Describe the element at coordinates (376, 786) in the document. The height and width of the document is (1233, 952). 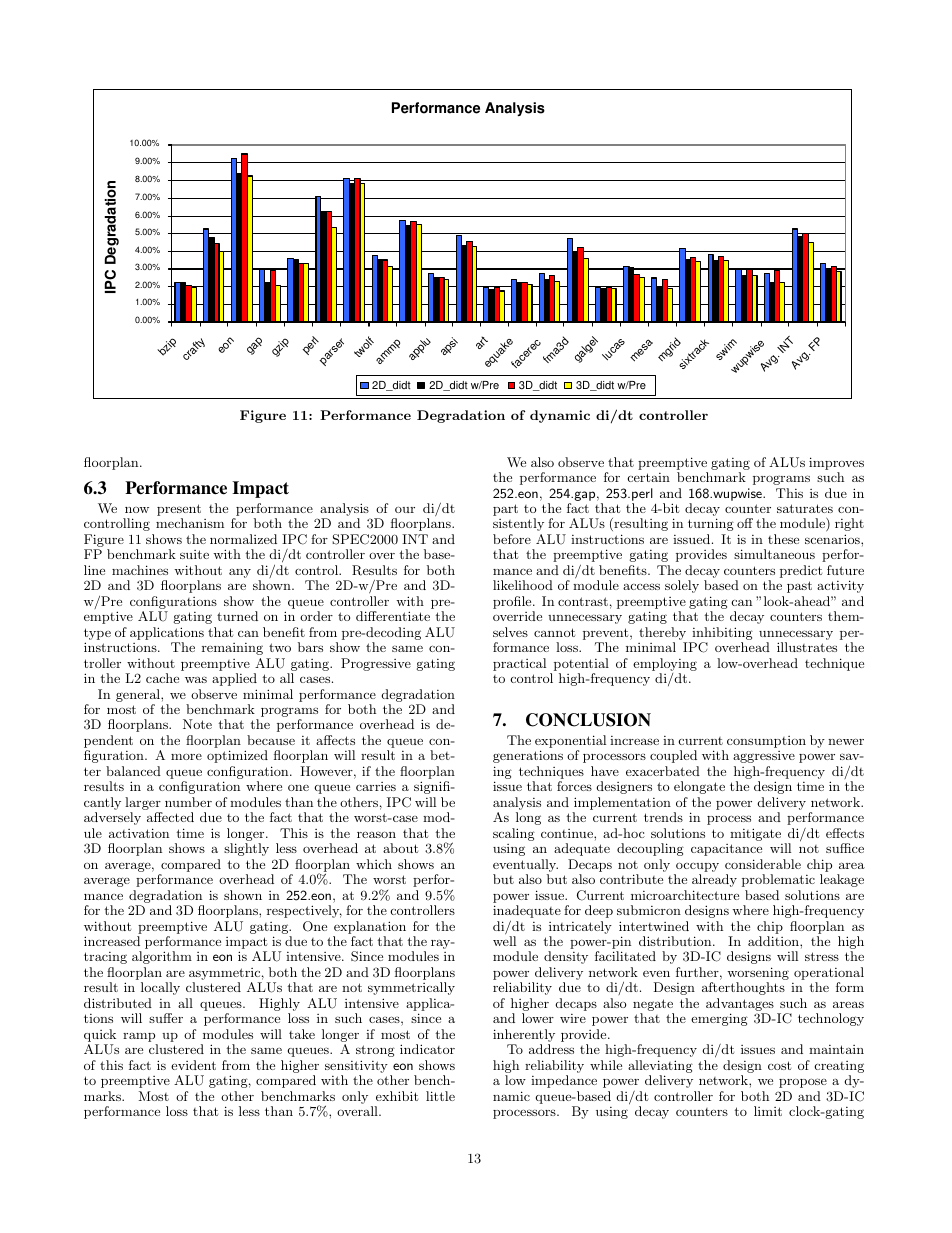
I see `carries` at that location.
